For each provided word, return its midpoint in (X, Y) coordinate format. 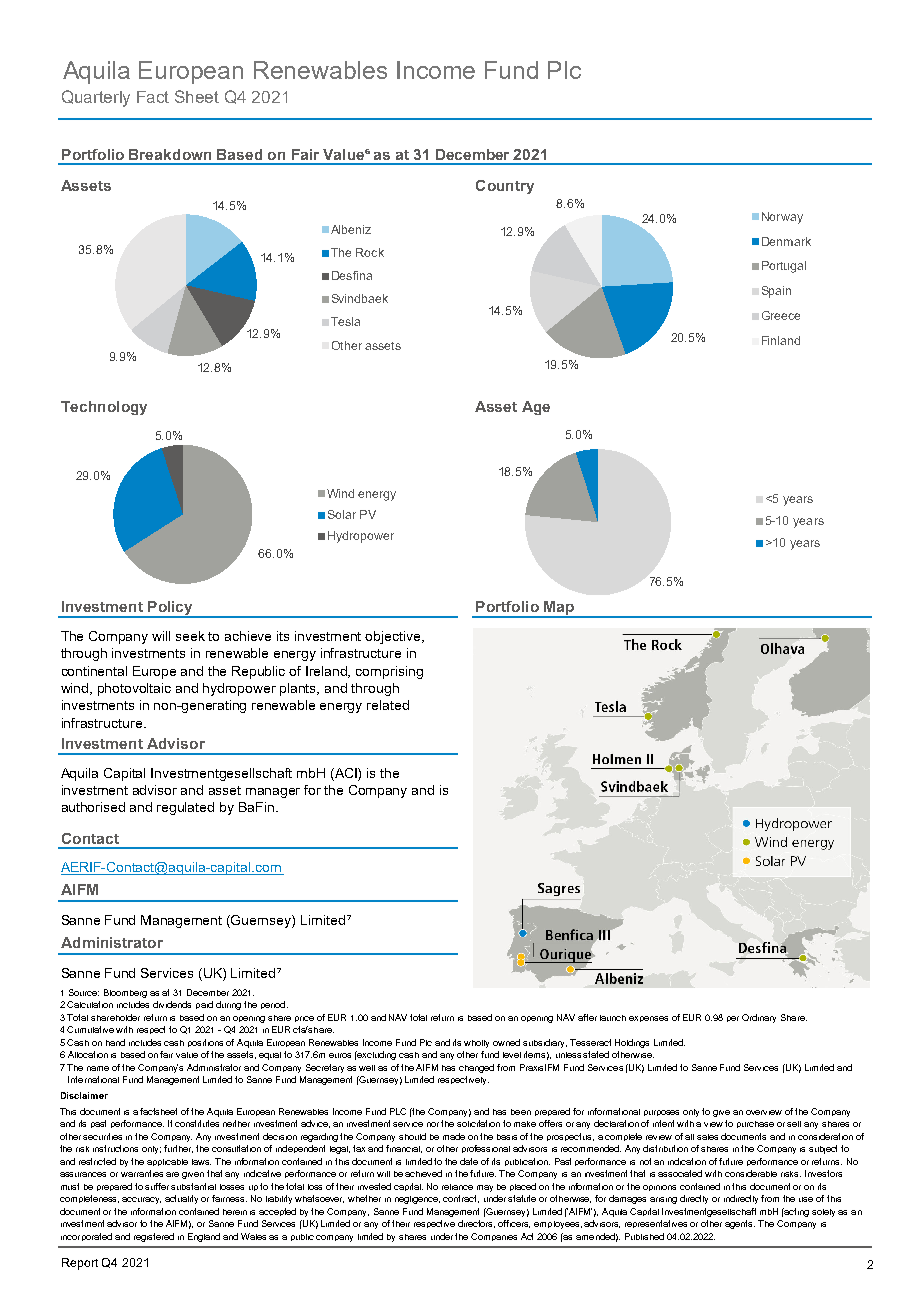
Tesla (345, 321)
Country (505, 187)
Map (559, 609)
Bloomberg (125, 993)
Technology (104, 408)
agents (740, 1224)
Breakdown (170, 154)
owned (506, 1042)
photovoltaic (134, 689)
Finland (781, 340)
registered (154, 1237)
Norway (782, 218)
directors (476, 1224)
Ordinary (759, 1018)
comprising (389, 672)
